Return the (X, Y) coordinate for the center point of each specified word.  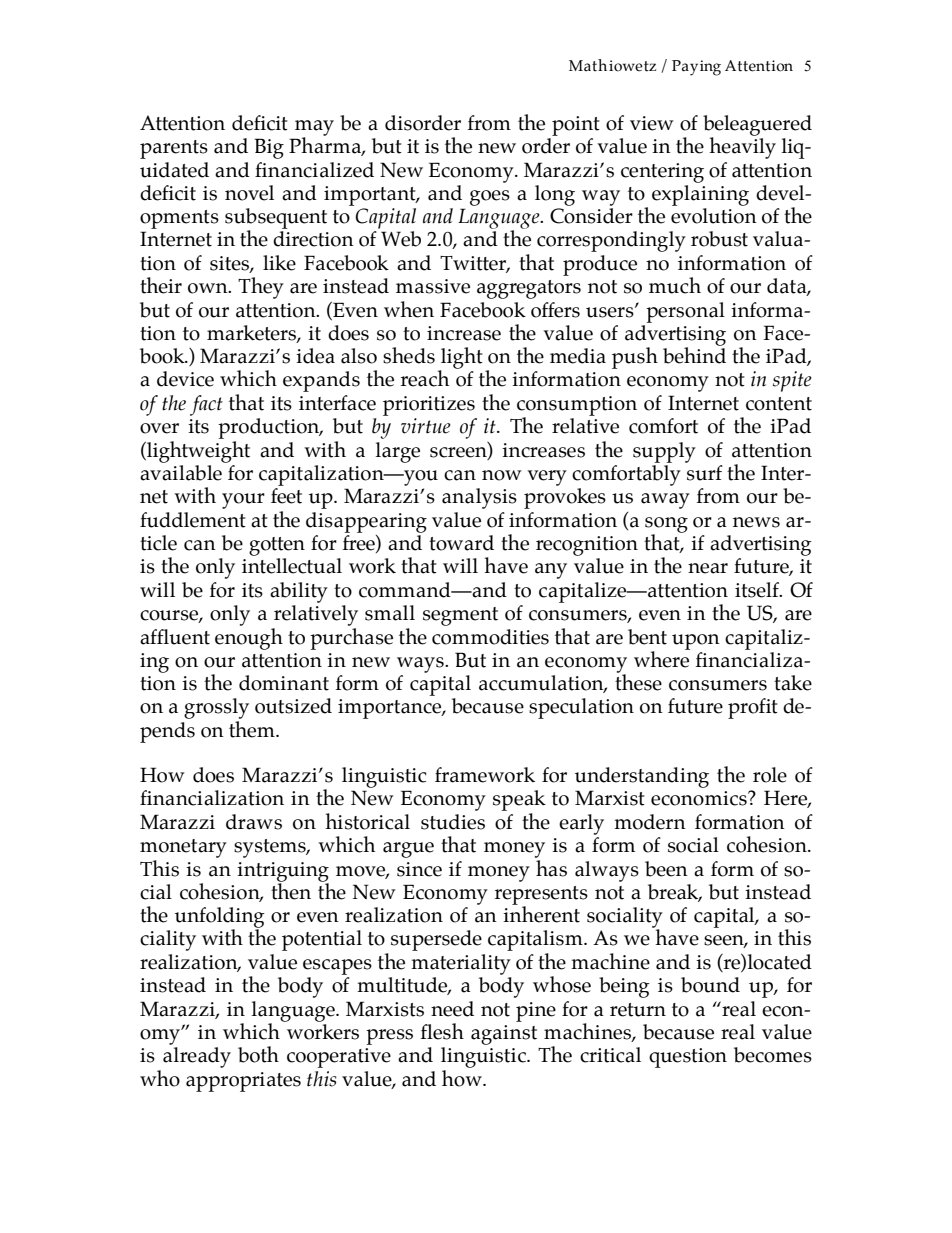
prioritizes (429, 406)
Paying (696, 68)
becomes (773, 1055)
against (504, 1035)
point (576, 126)
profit (753, 708)
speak (519, 800)
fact (206, 405)
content (779, 404)
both (258, 1054)
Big (269, 148)
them (253, 729)
